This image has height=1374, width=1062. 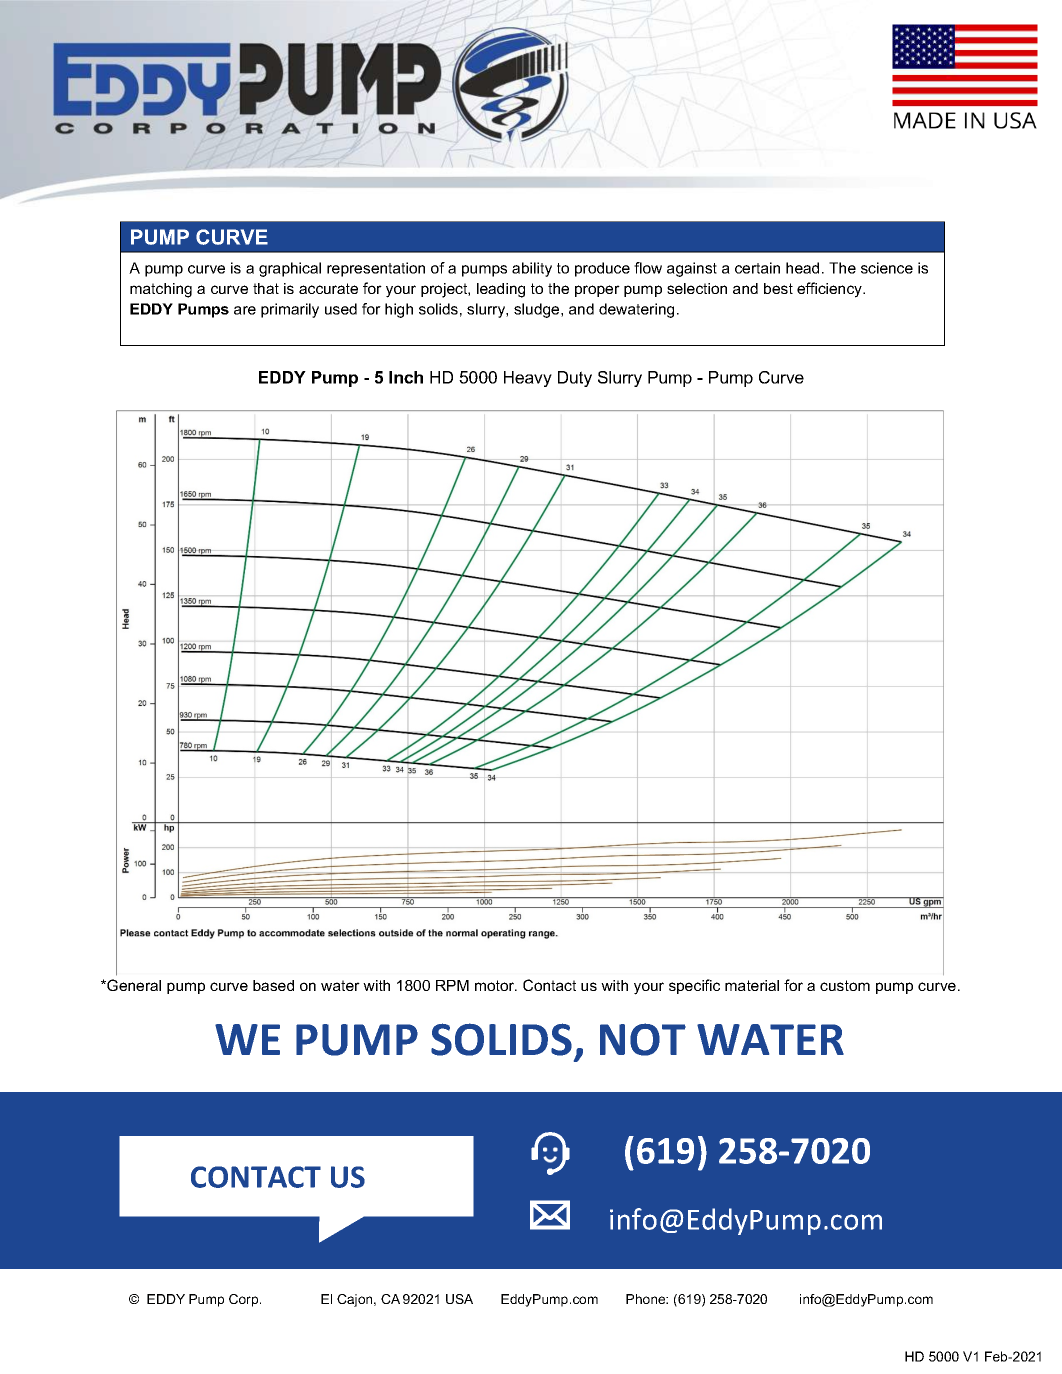 I want to click on leading, so click(x=501, y=290).
